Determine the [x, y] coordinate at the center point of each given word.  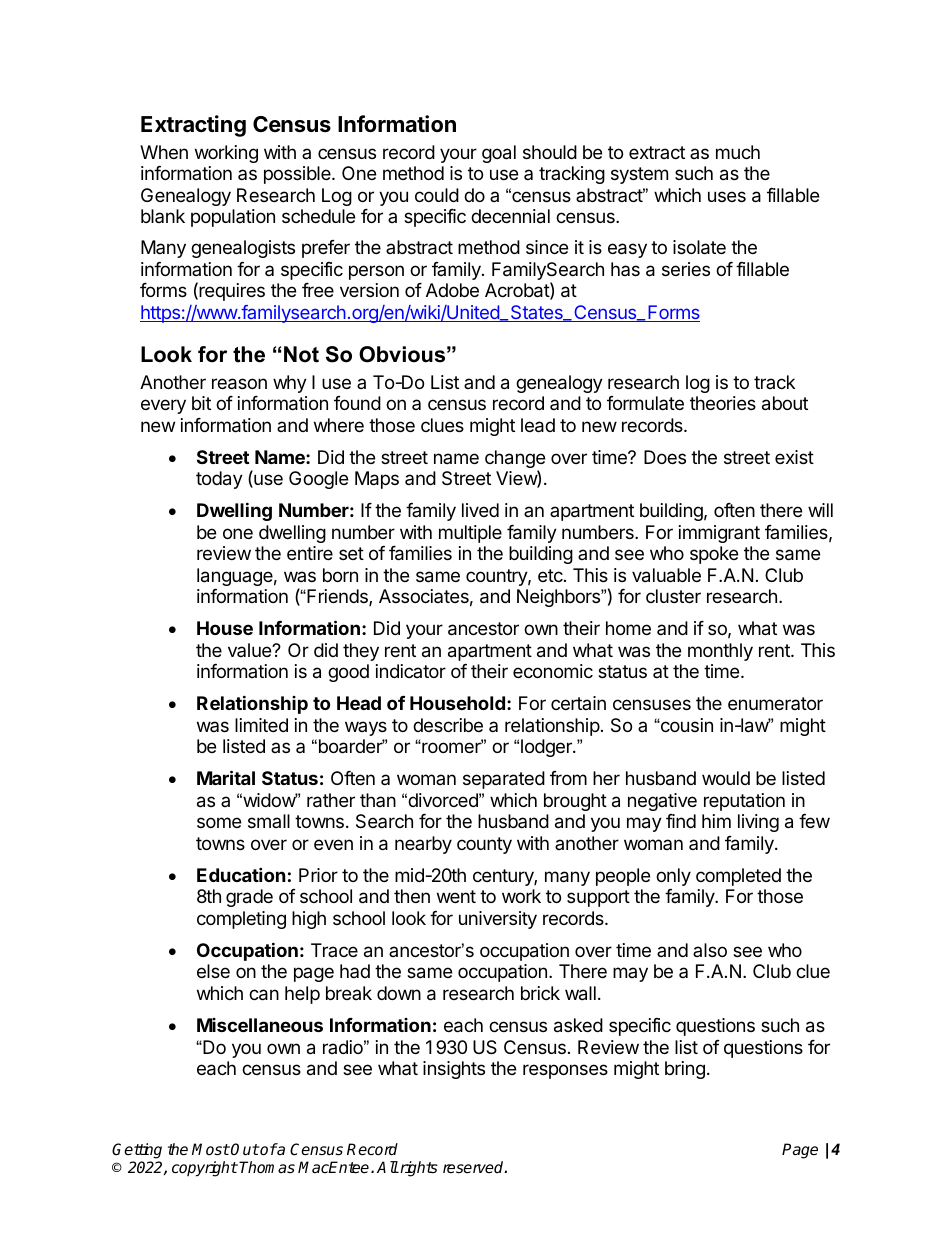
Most [211, 1149]
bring [685, 1070]
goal [499, 154]
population [233, 218]
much [738, 152]
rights [418, 1169]
